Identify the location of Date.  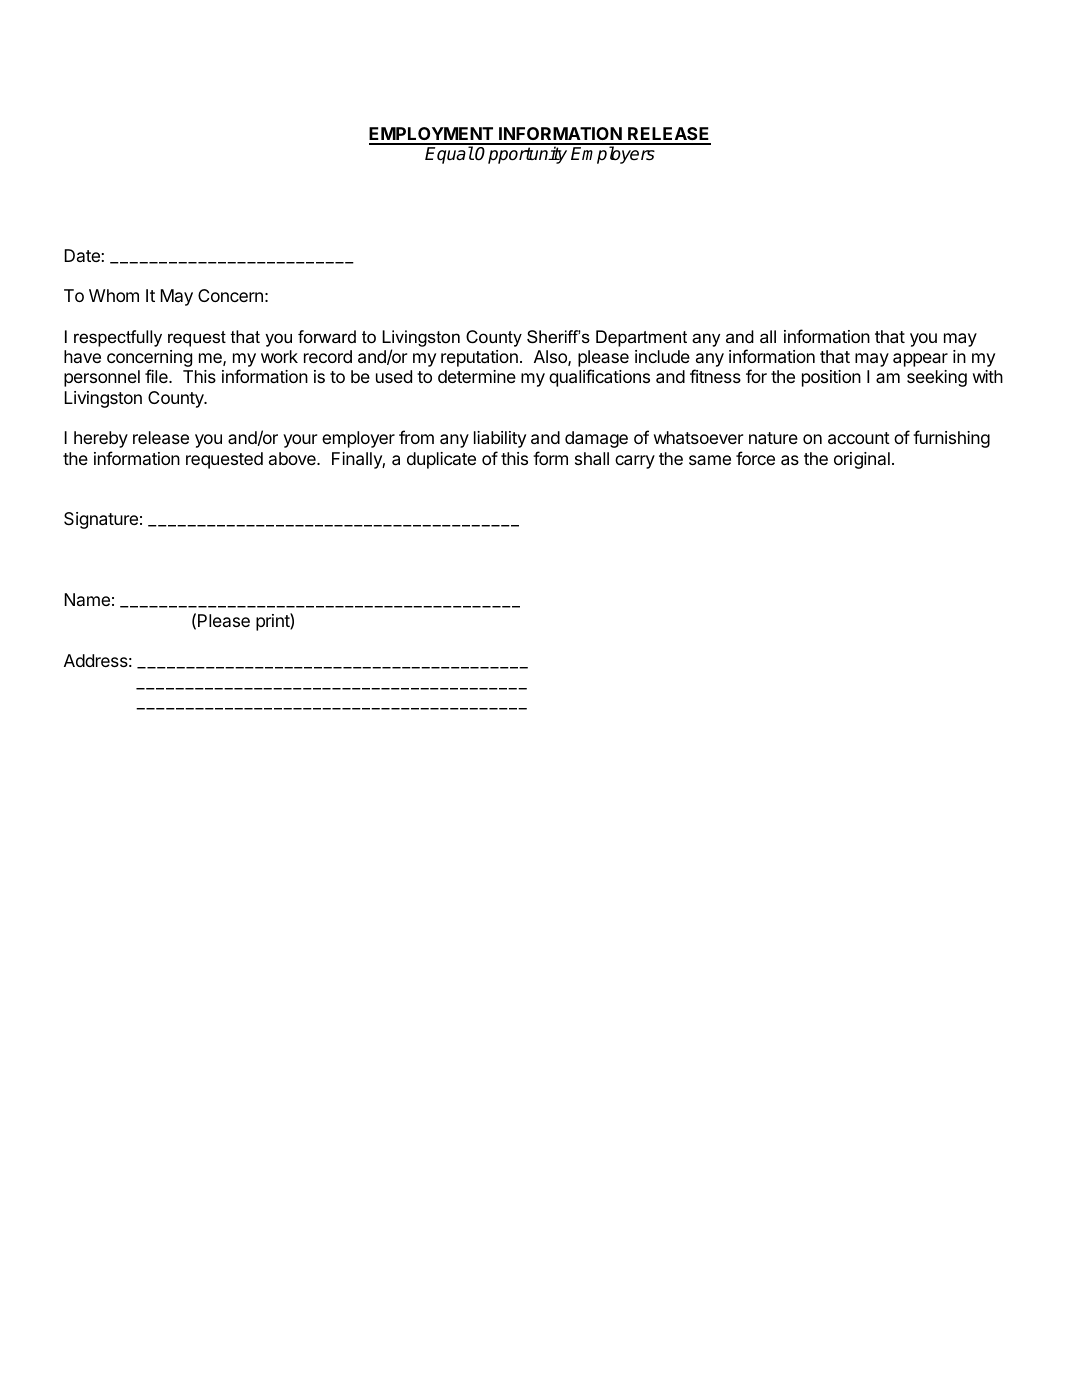
(82, 255).
